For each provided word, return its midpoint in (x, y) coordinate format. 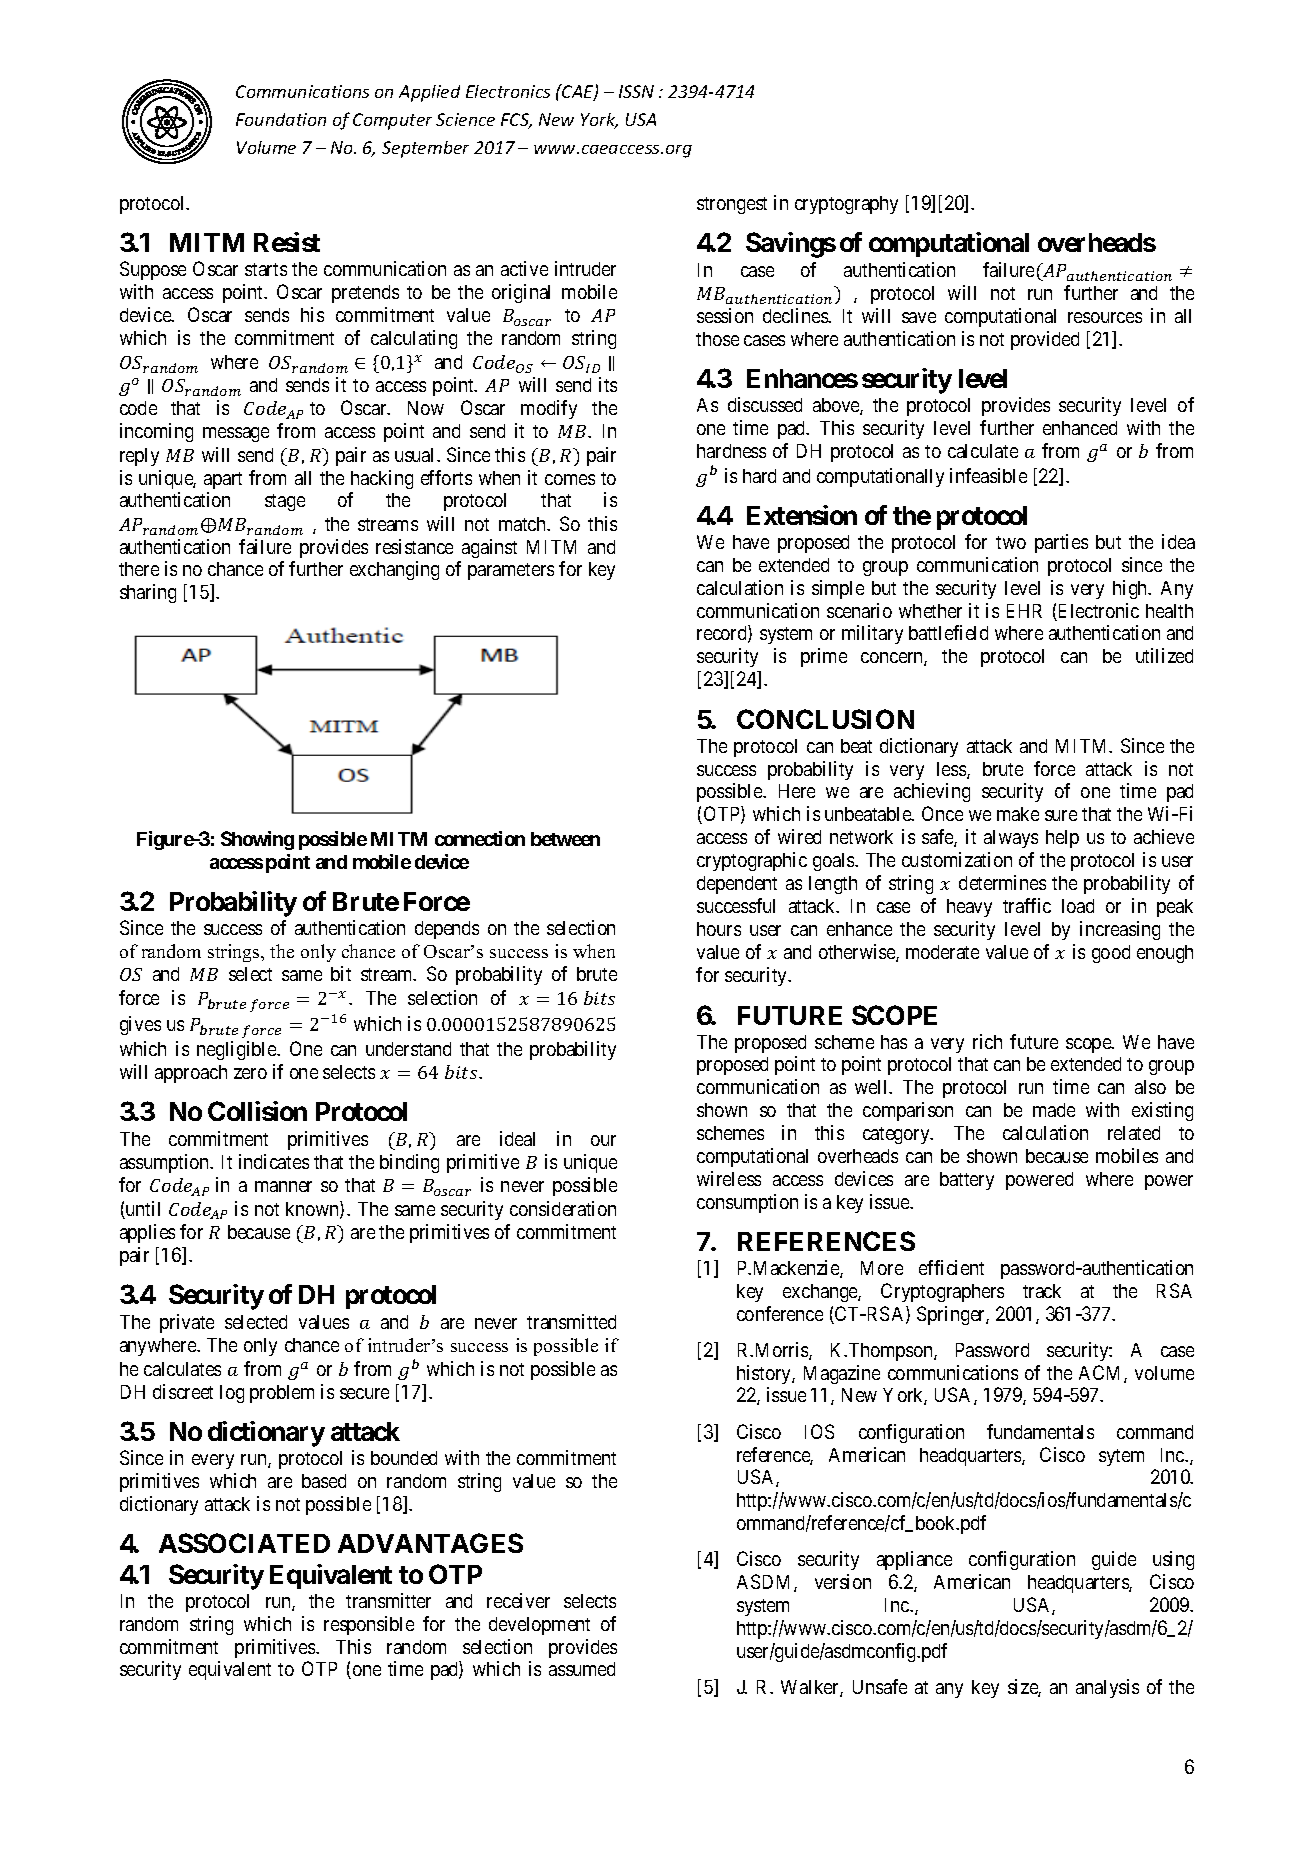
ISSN (636, 91)
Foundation (281, 119)
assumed (582, 1669)
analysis (1107, 1688)
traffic (1027, 905)
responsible (369, 1625)
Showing (257, 840)
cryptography (846, 205)
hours (719, 929)
